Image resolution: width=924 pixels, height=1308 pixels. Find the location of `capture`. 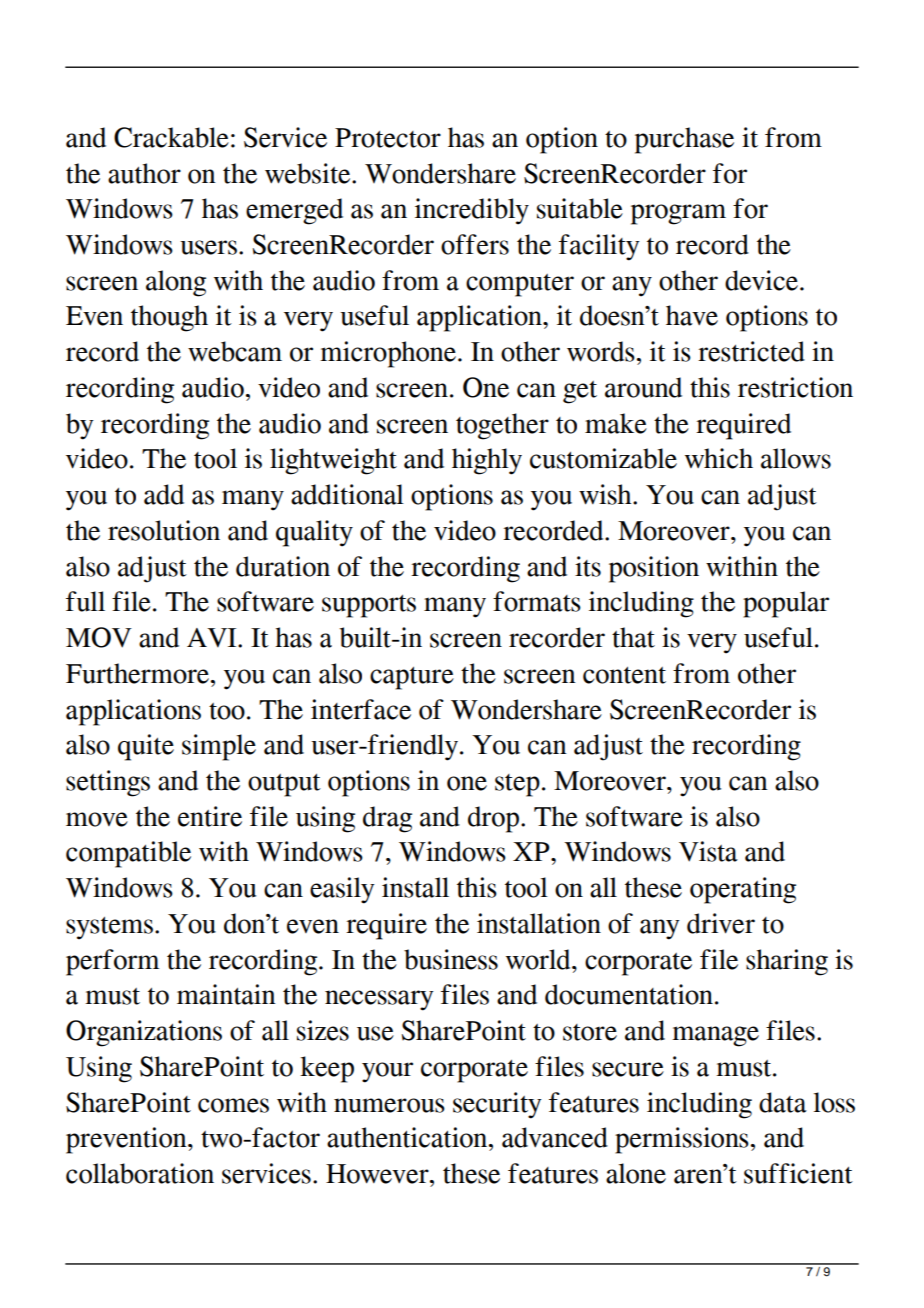

capture is located at coordinates (412, 678).
